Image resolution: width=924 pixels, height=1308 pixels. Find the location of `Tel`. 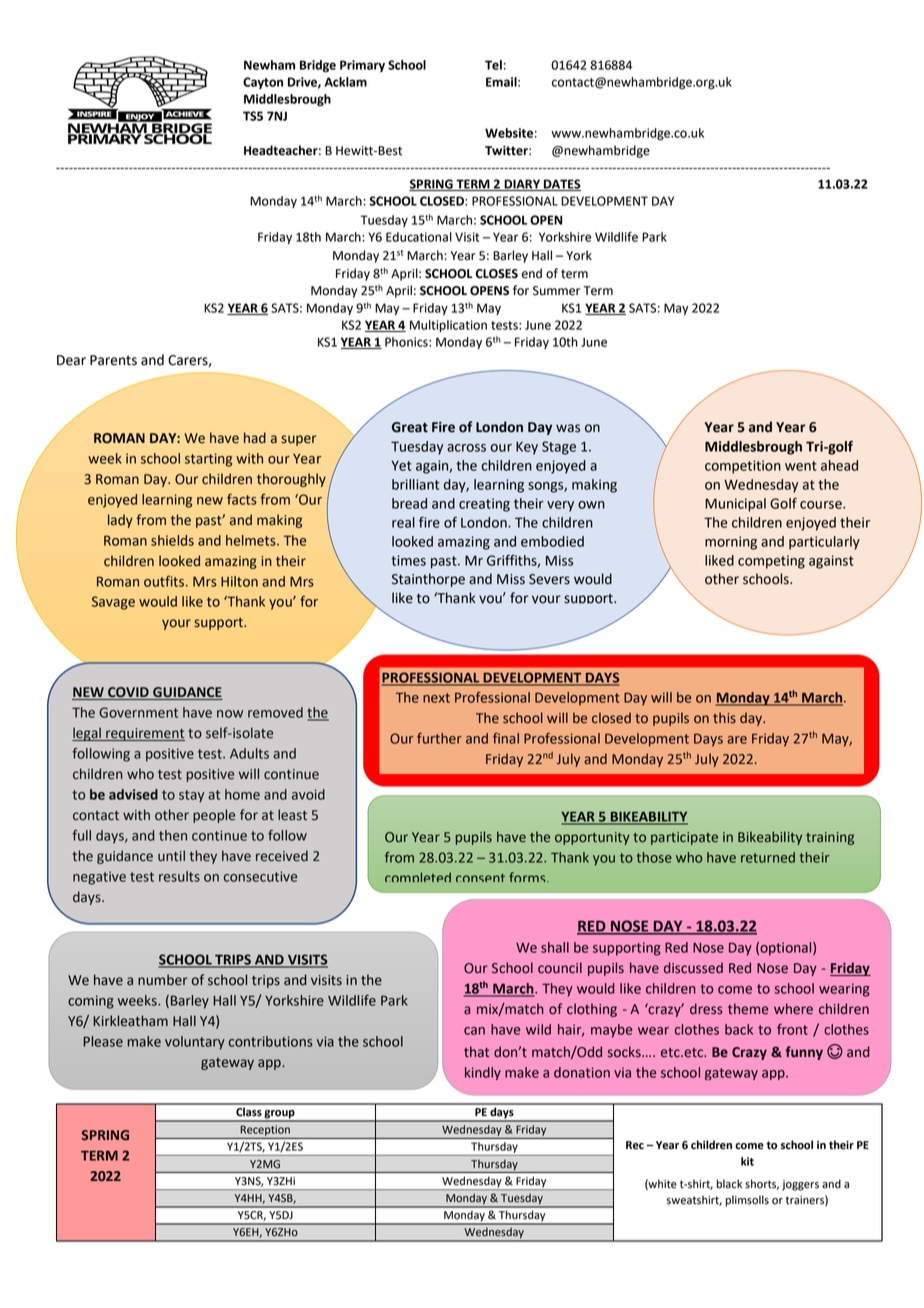

Tel is located at coordinates (493, 65).
